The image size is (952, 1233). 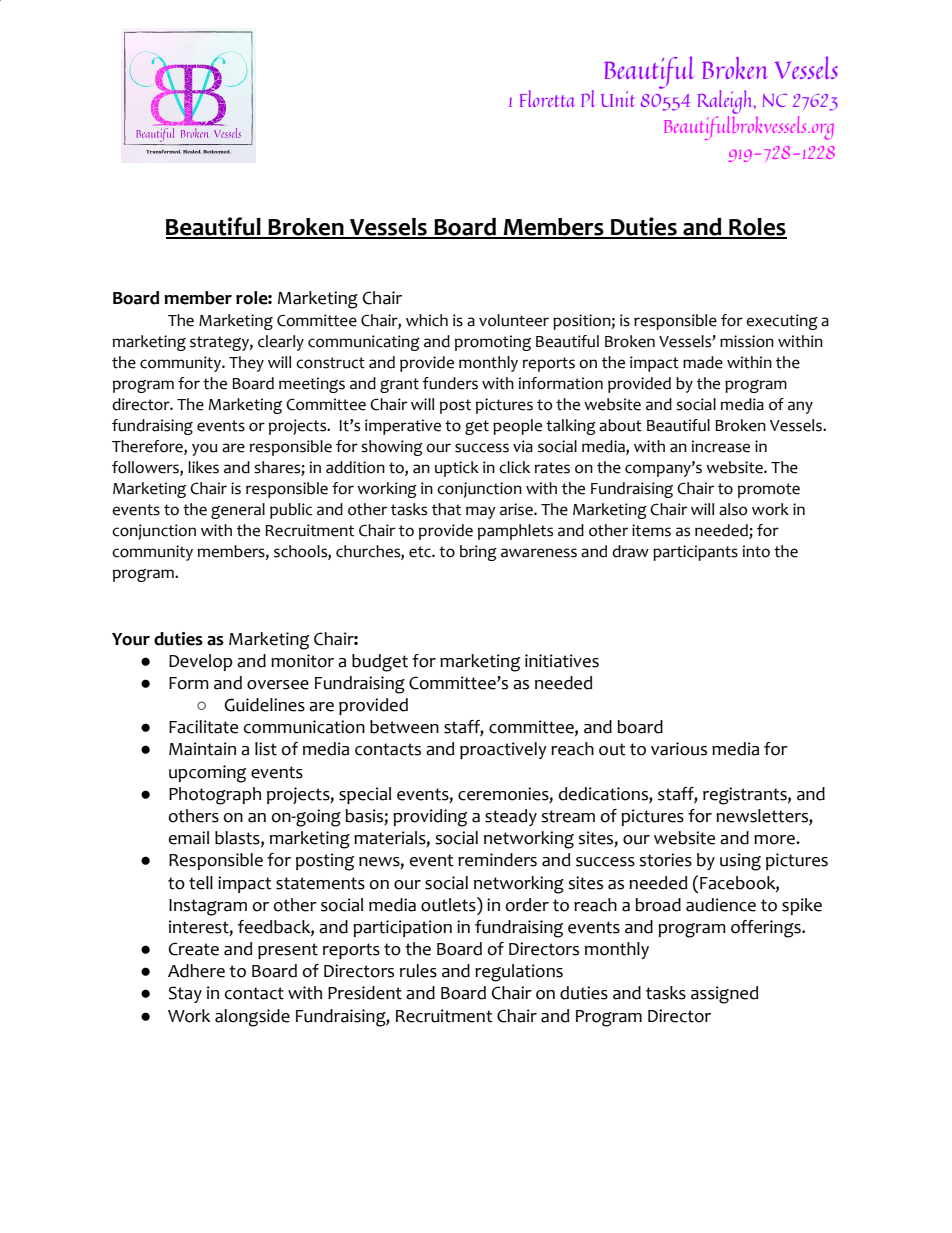 I want to click on rules, so click(x=418, y=971).
